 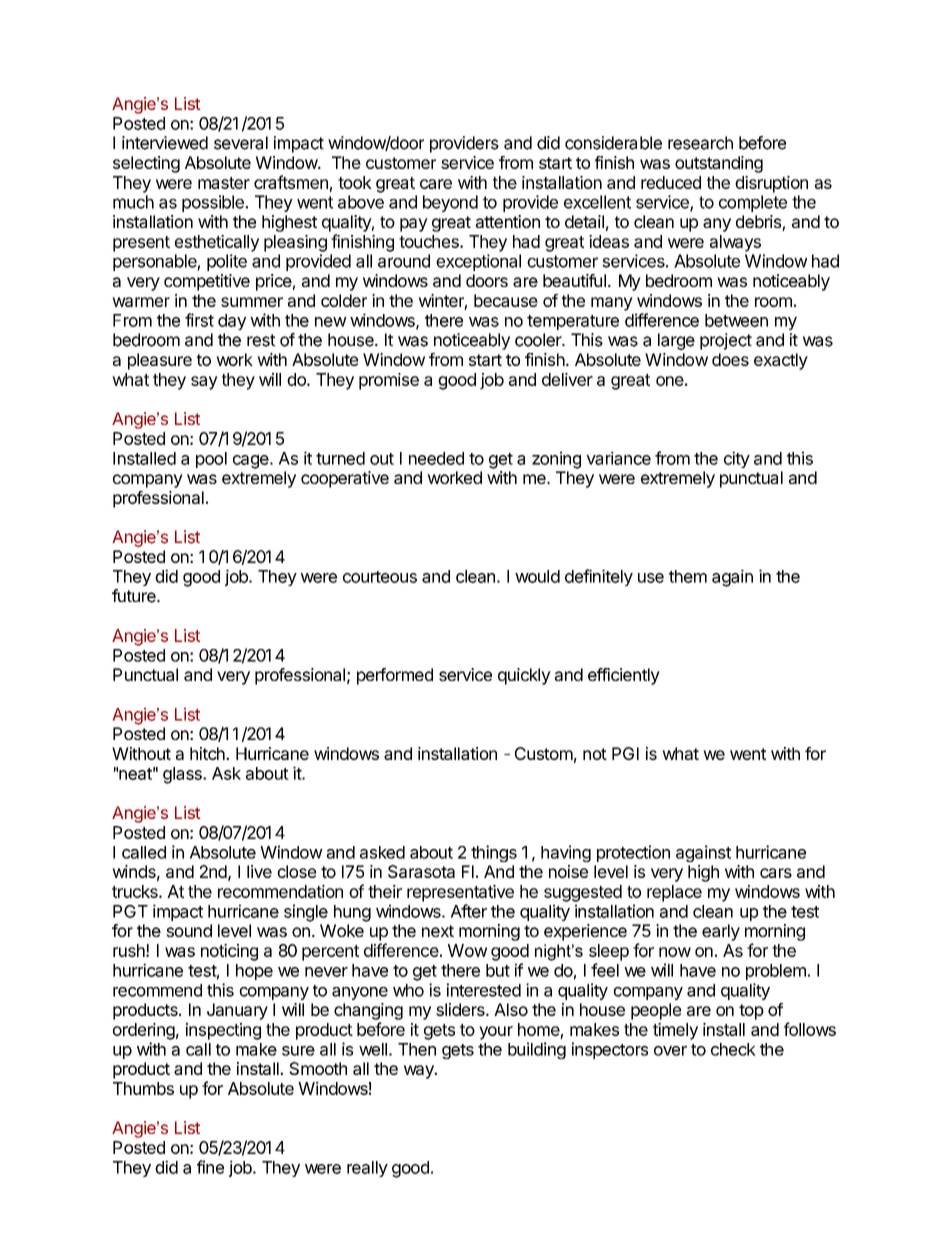 What do you see at coordinates (224, 183) in the screenshot?
I see `master` at bounding box center [224, 183].
